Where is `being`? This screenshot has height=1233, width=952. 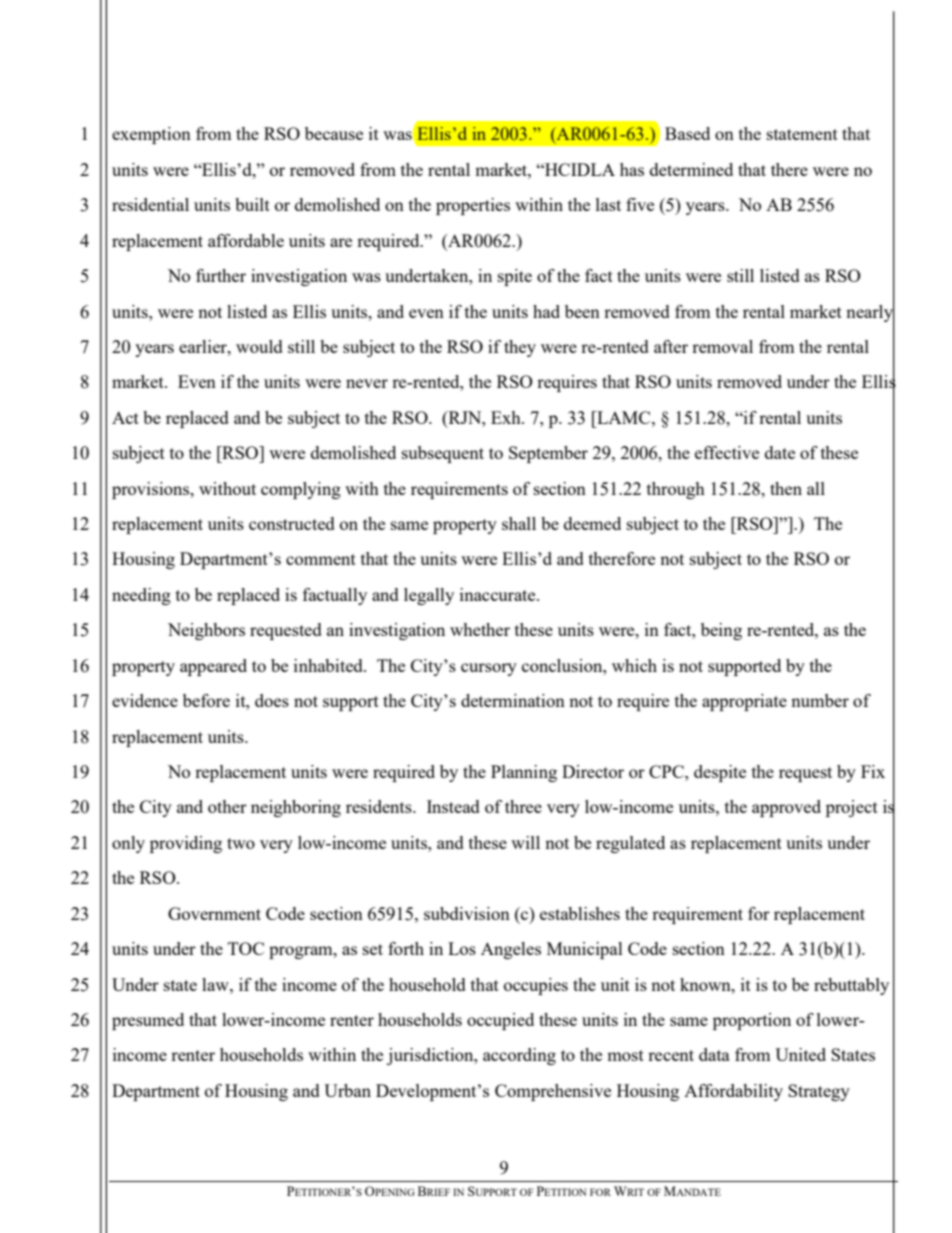 being is located at coordinates (721, 631).
